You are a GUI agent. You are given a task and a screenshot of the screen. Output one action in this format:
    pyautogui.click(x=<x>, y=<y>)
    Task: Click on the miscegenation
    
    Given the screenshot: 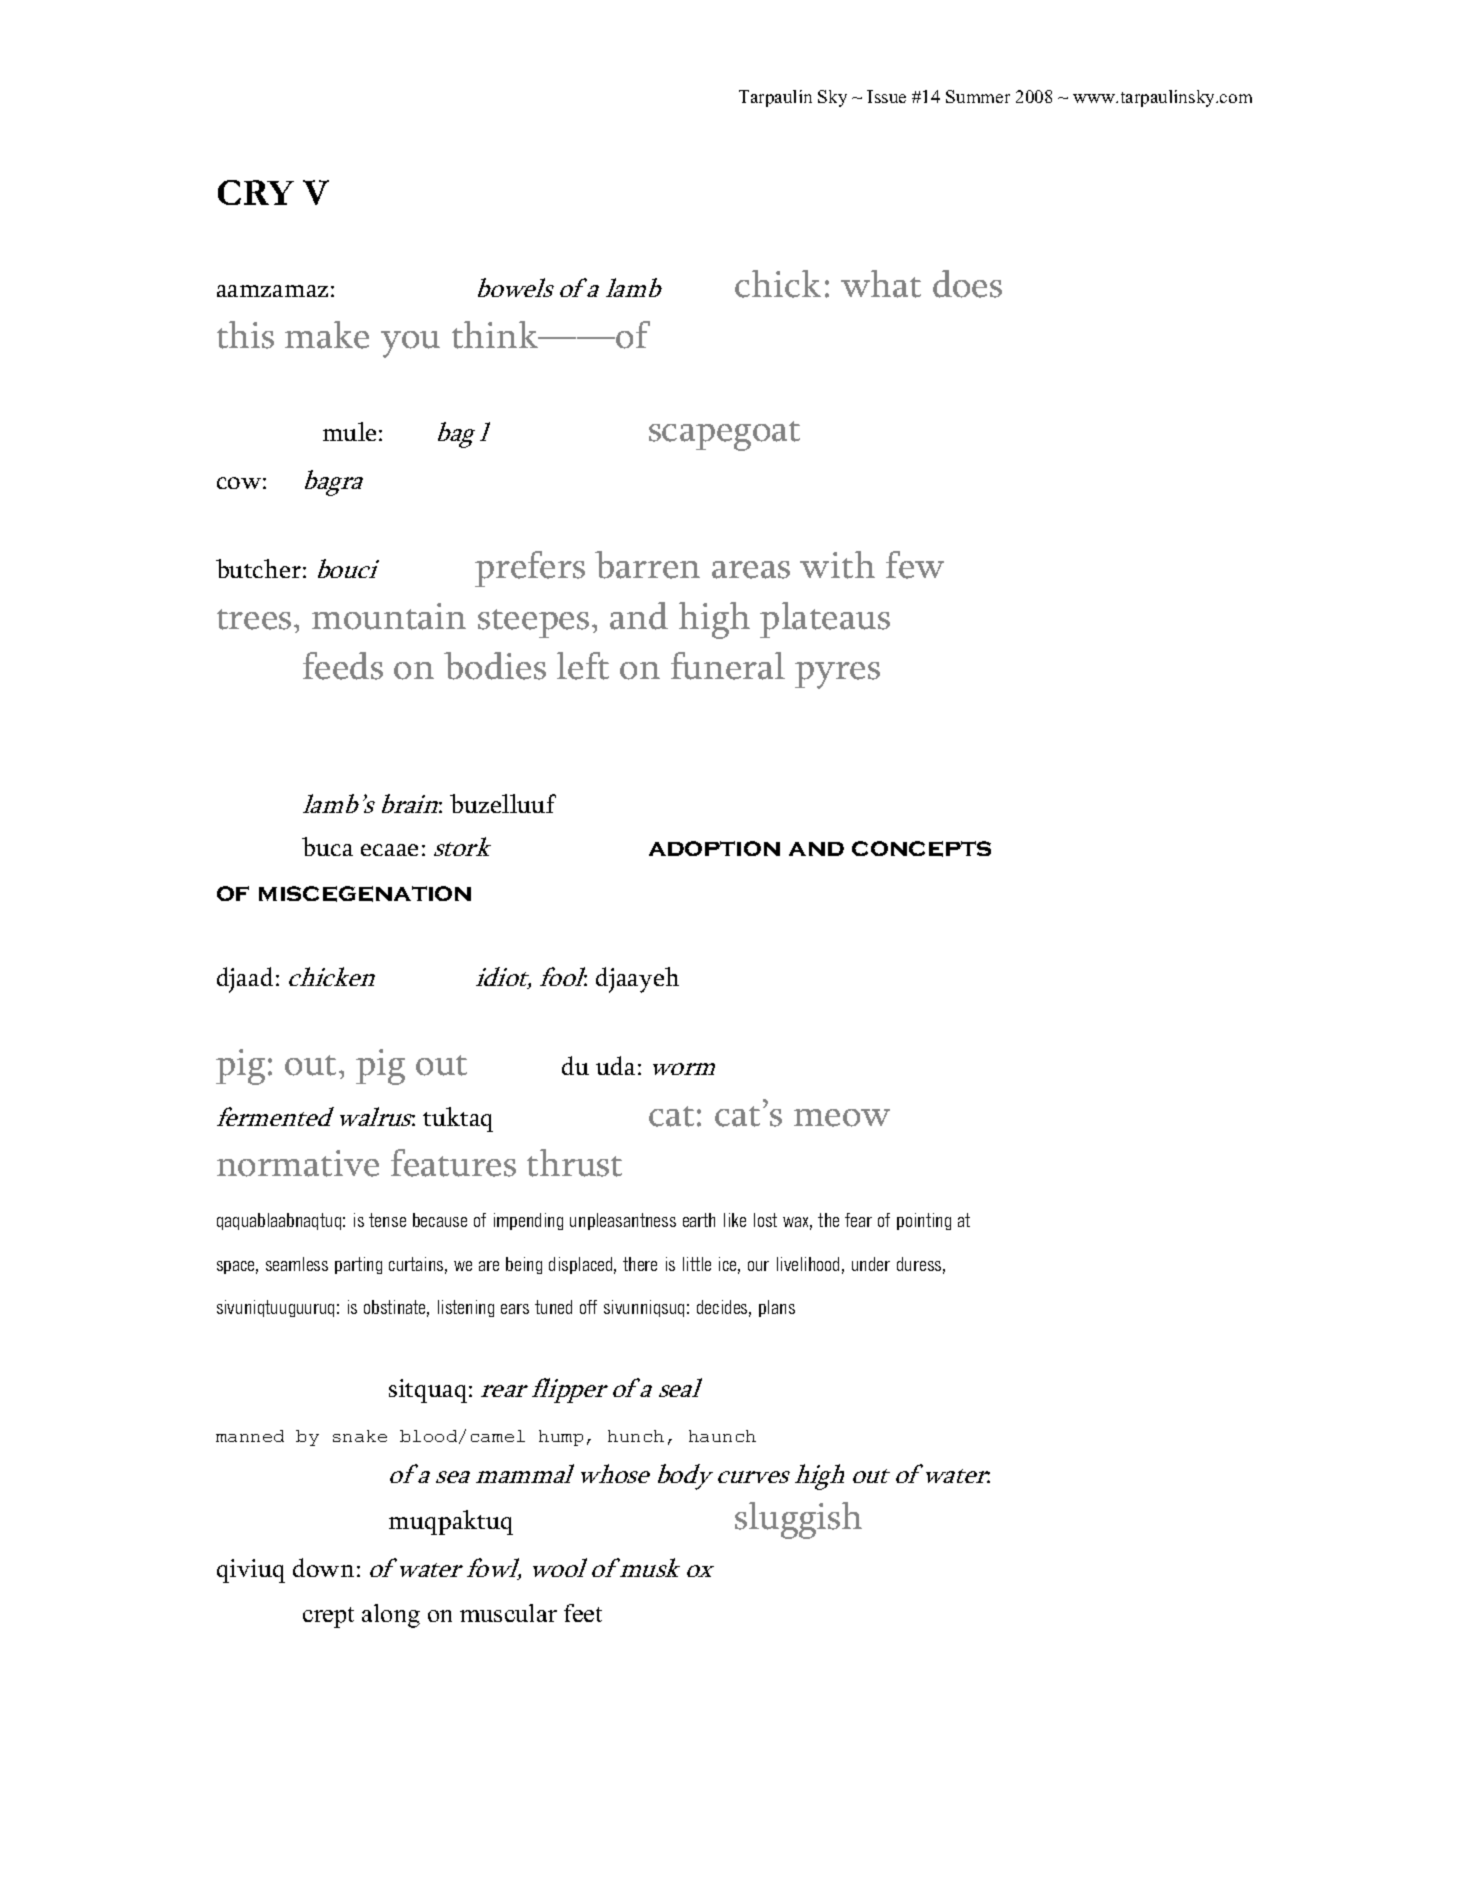 What is the action you would take?
    pyautogui.click(x=365, y=894)
